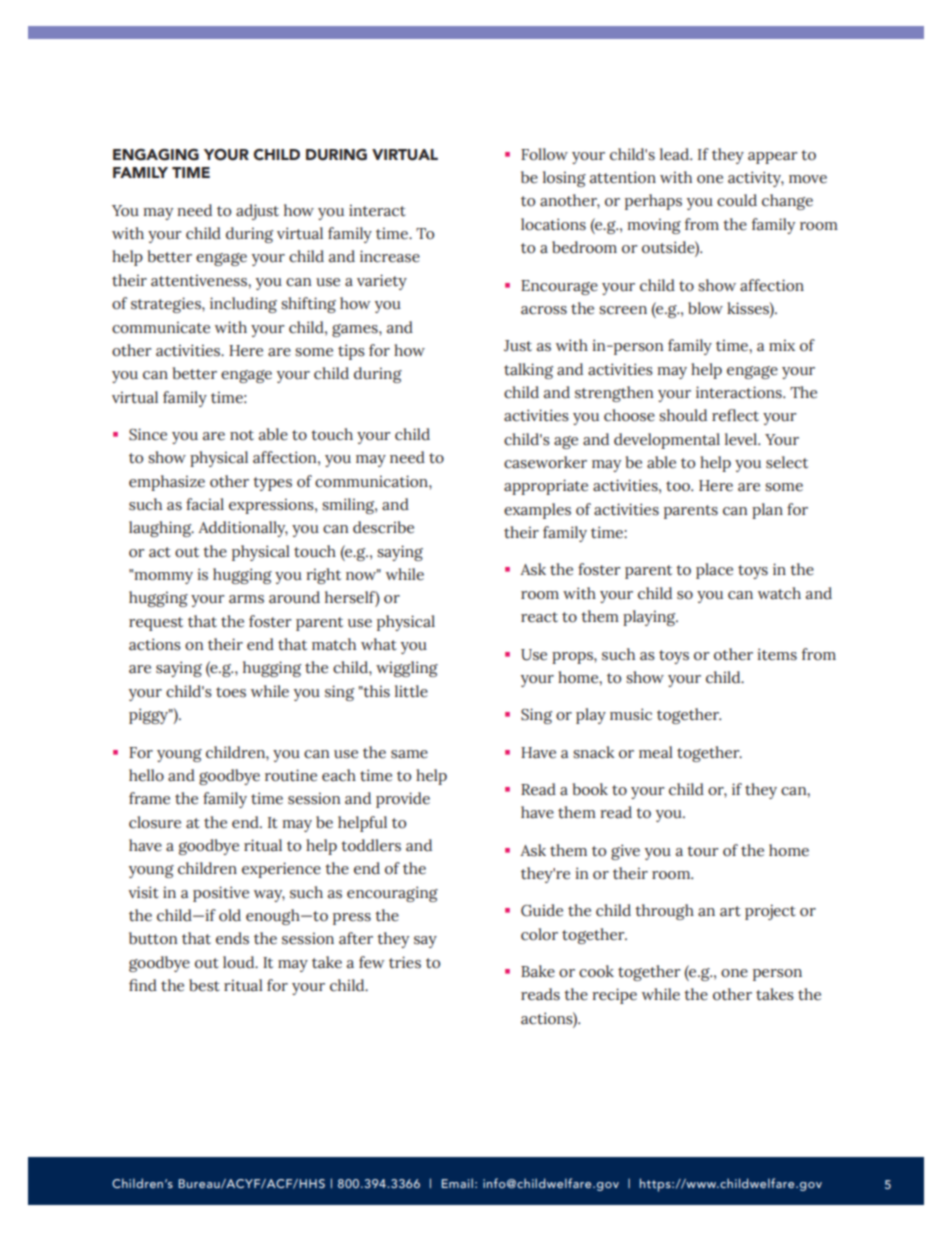 This screenshot has height=1233, width=952. Describe the element at coordinates (155, 822) in the screenshot. I see `closure` at that location.
